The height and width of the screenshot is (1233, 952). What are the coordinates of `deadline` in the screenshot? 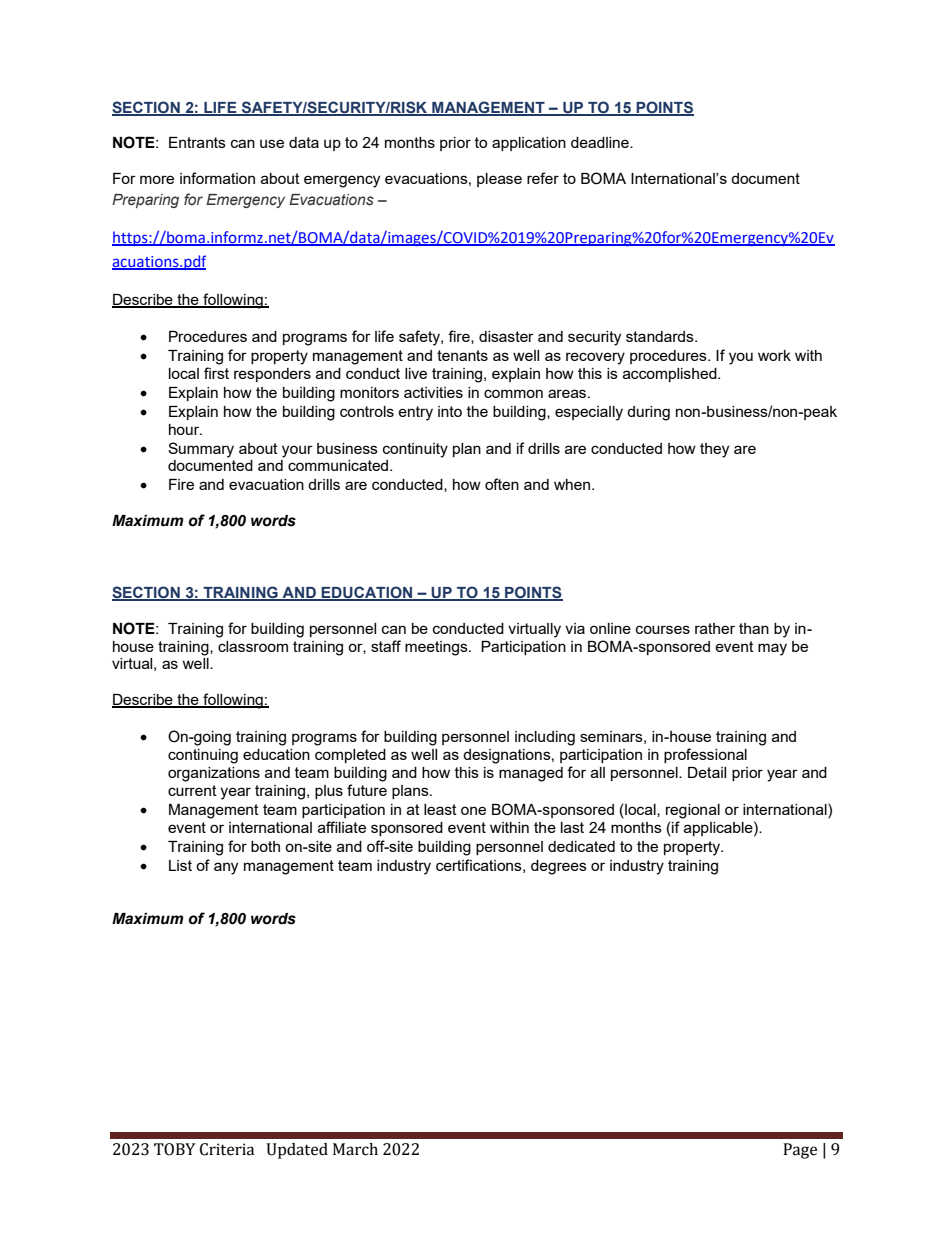 It's located at (601, 142).
